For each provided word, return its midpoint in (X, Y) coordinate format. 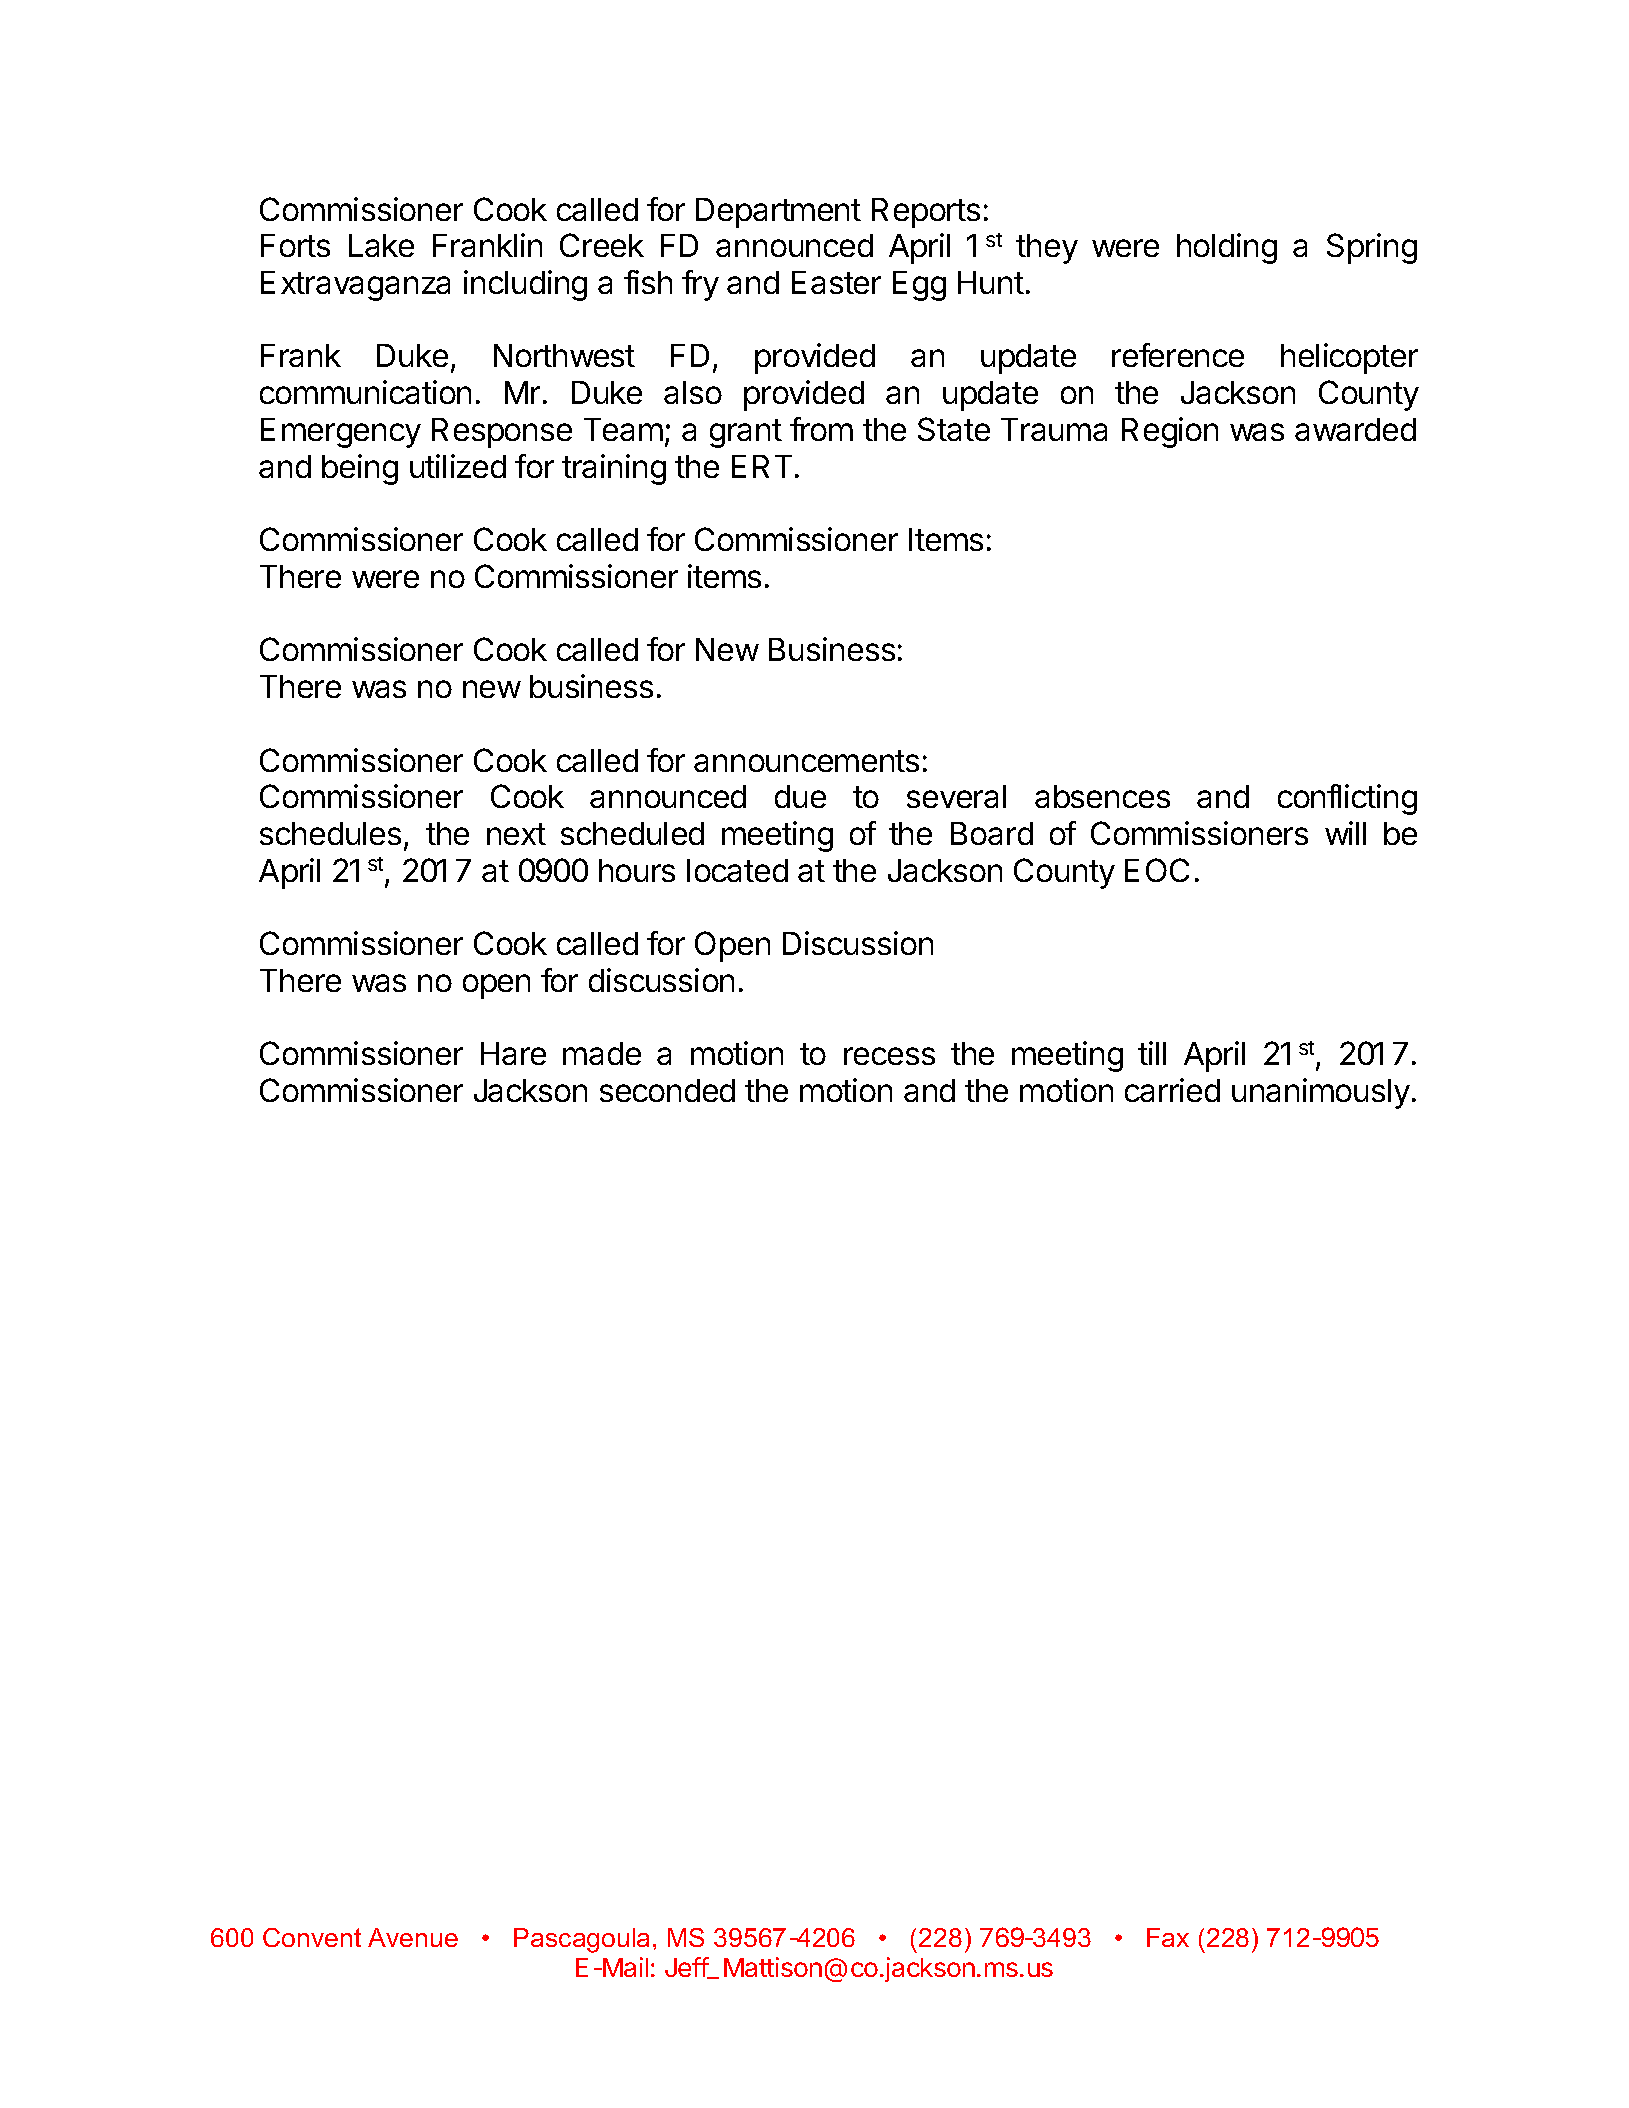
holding (1227, 248)
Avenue (413, 1937)
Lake (381, 245)
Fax (1168, 1937)
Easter (836, 282)
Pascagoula (581, 1940)
